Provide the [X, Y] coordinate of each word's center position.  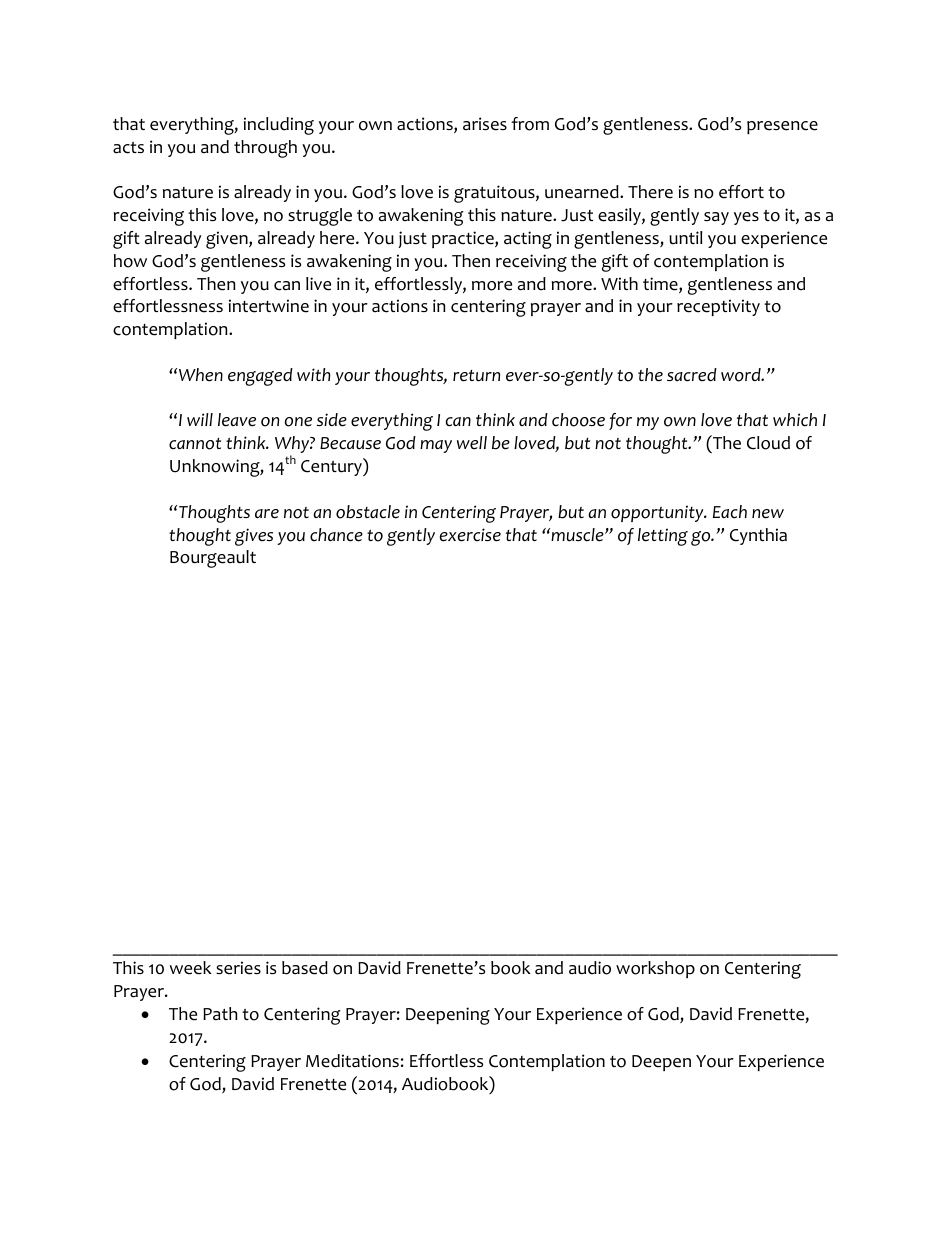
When [201, 375]
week [191, 968]
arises [485, 124]
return [476, 376]
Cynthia [758, 536]
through [265, 149]
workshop [655, 969]
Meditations [352, 1061]
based [305, 968]
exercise [470, 535]
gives [254, 537]
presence [782, 127]
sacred [692, 375]
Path [220, 1014]
